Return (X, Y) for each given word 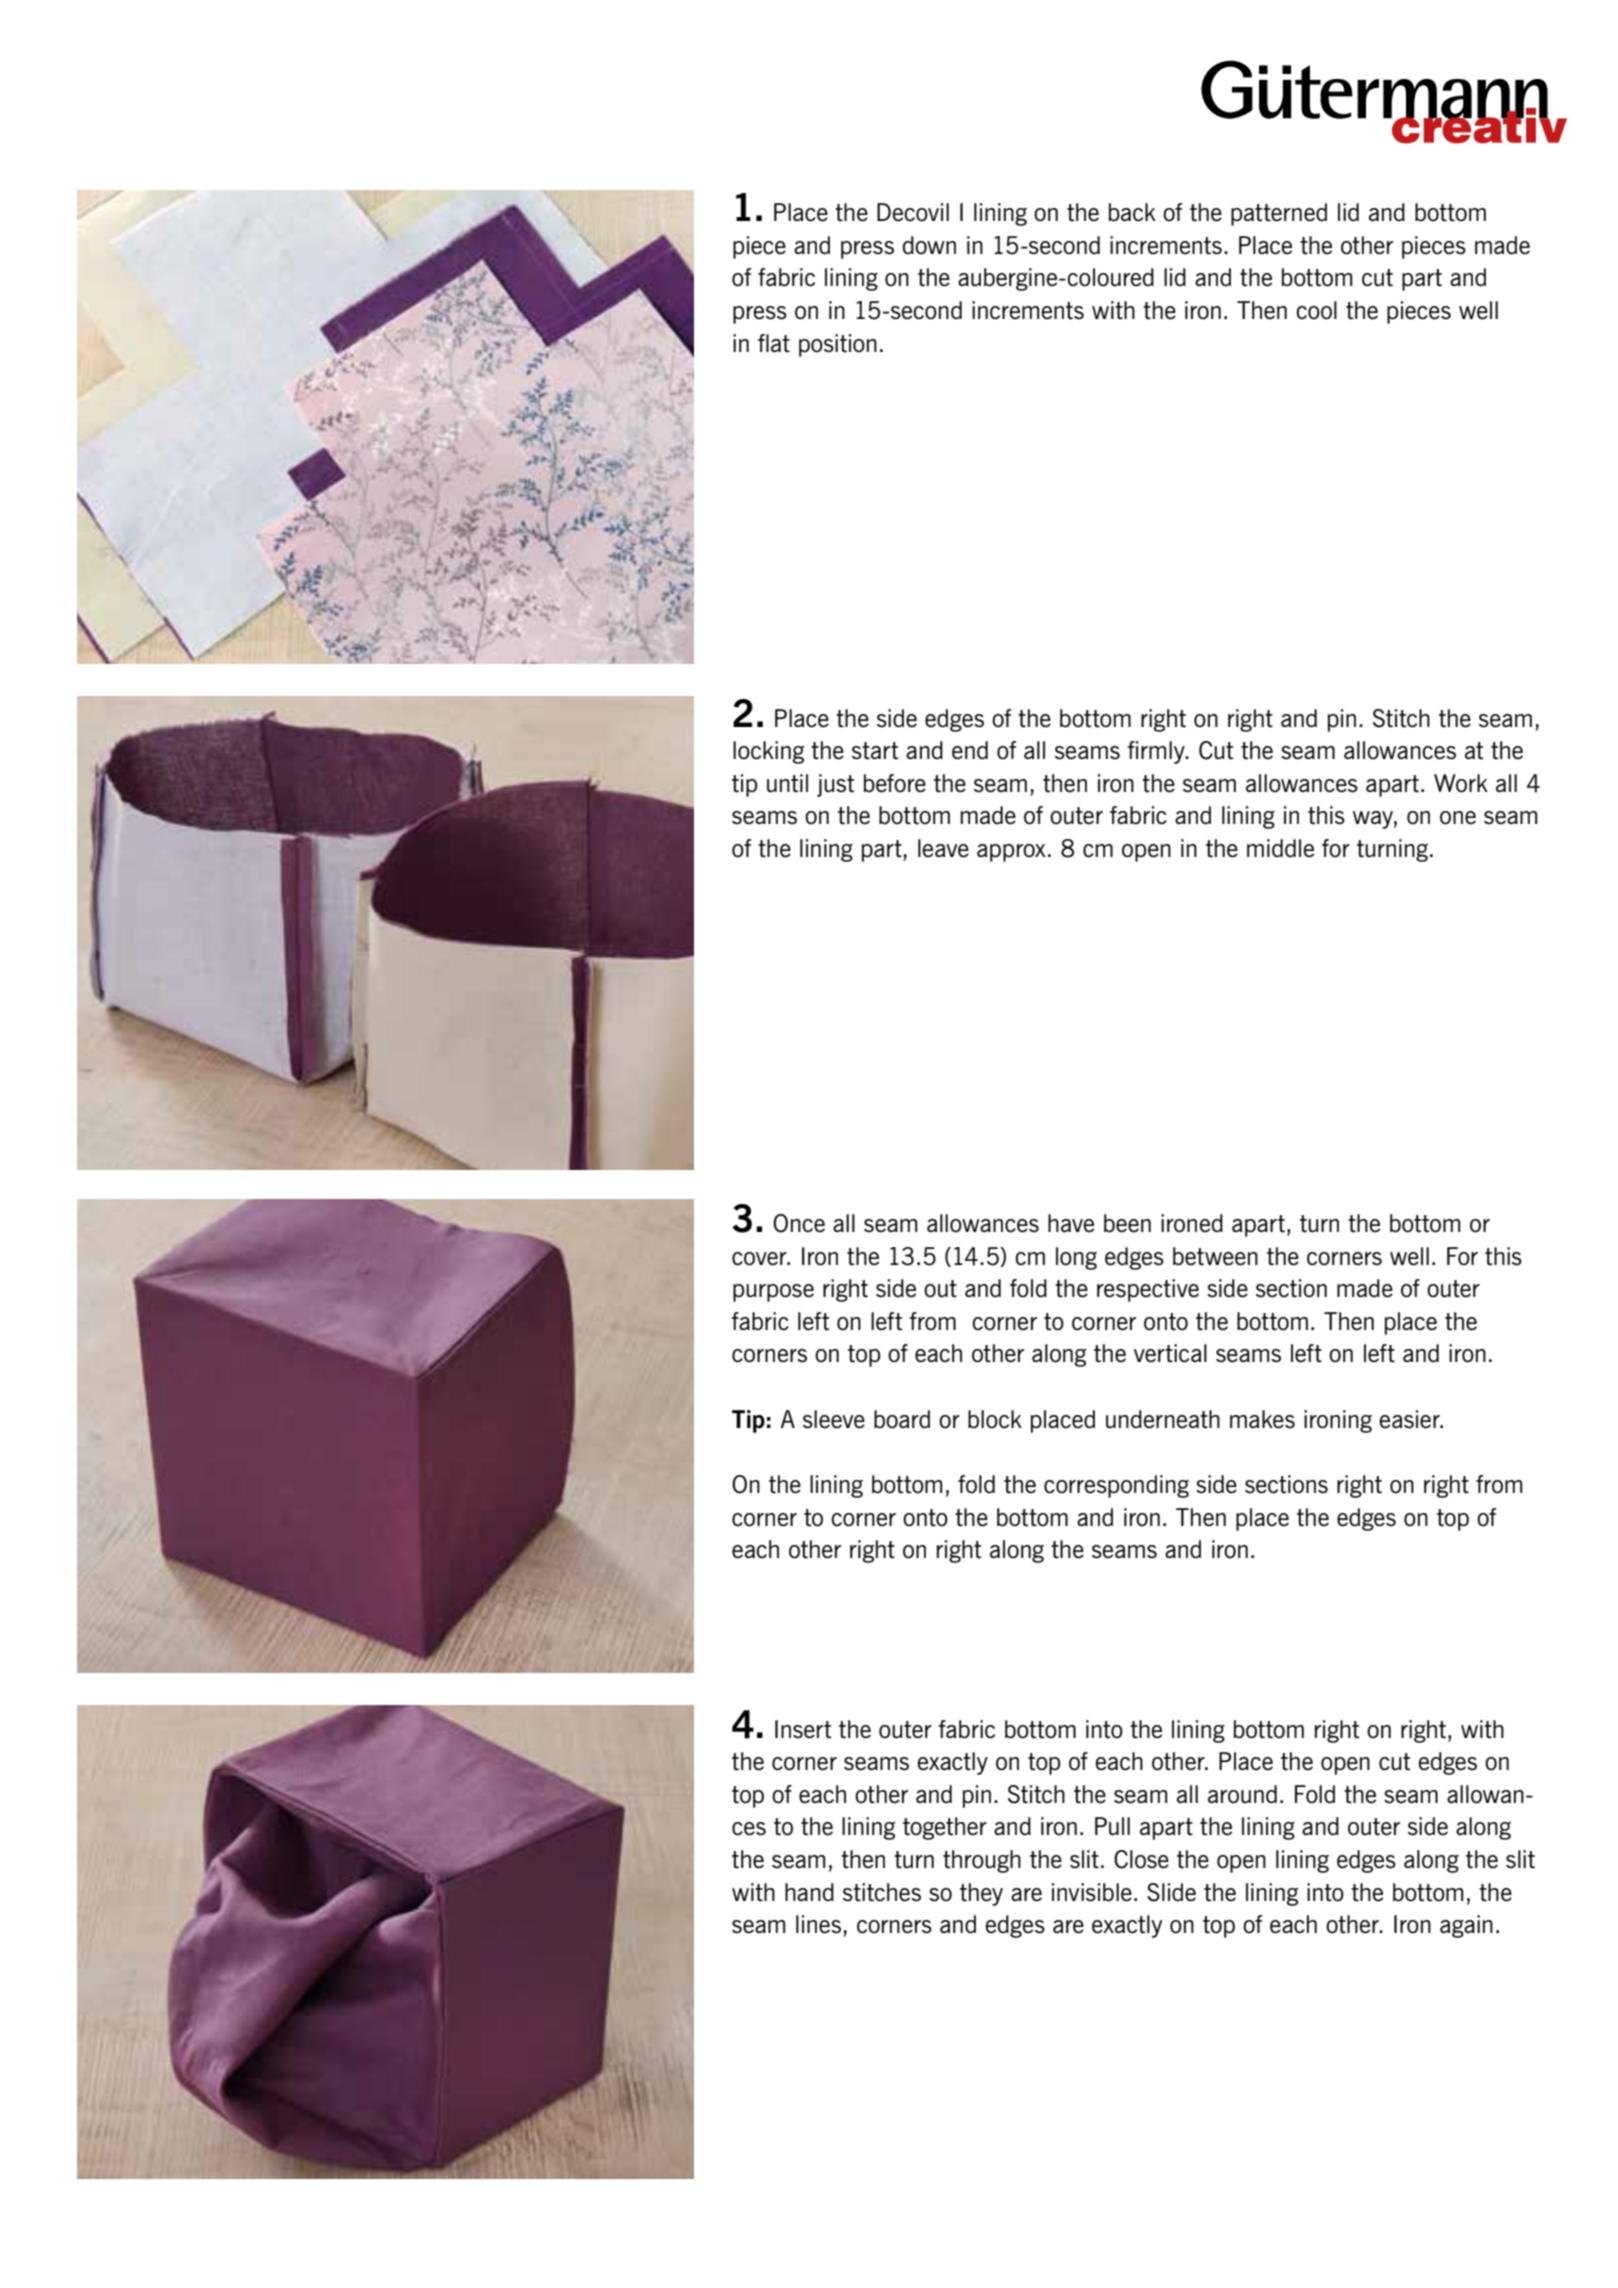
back (1132, 212)
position (838, 345)
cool (1316, 310)
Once (799, 1223)
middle (1280, 848)
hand (809, 1892)
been (1127, 1223)
